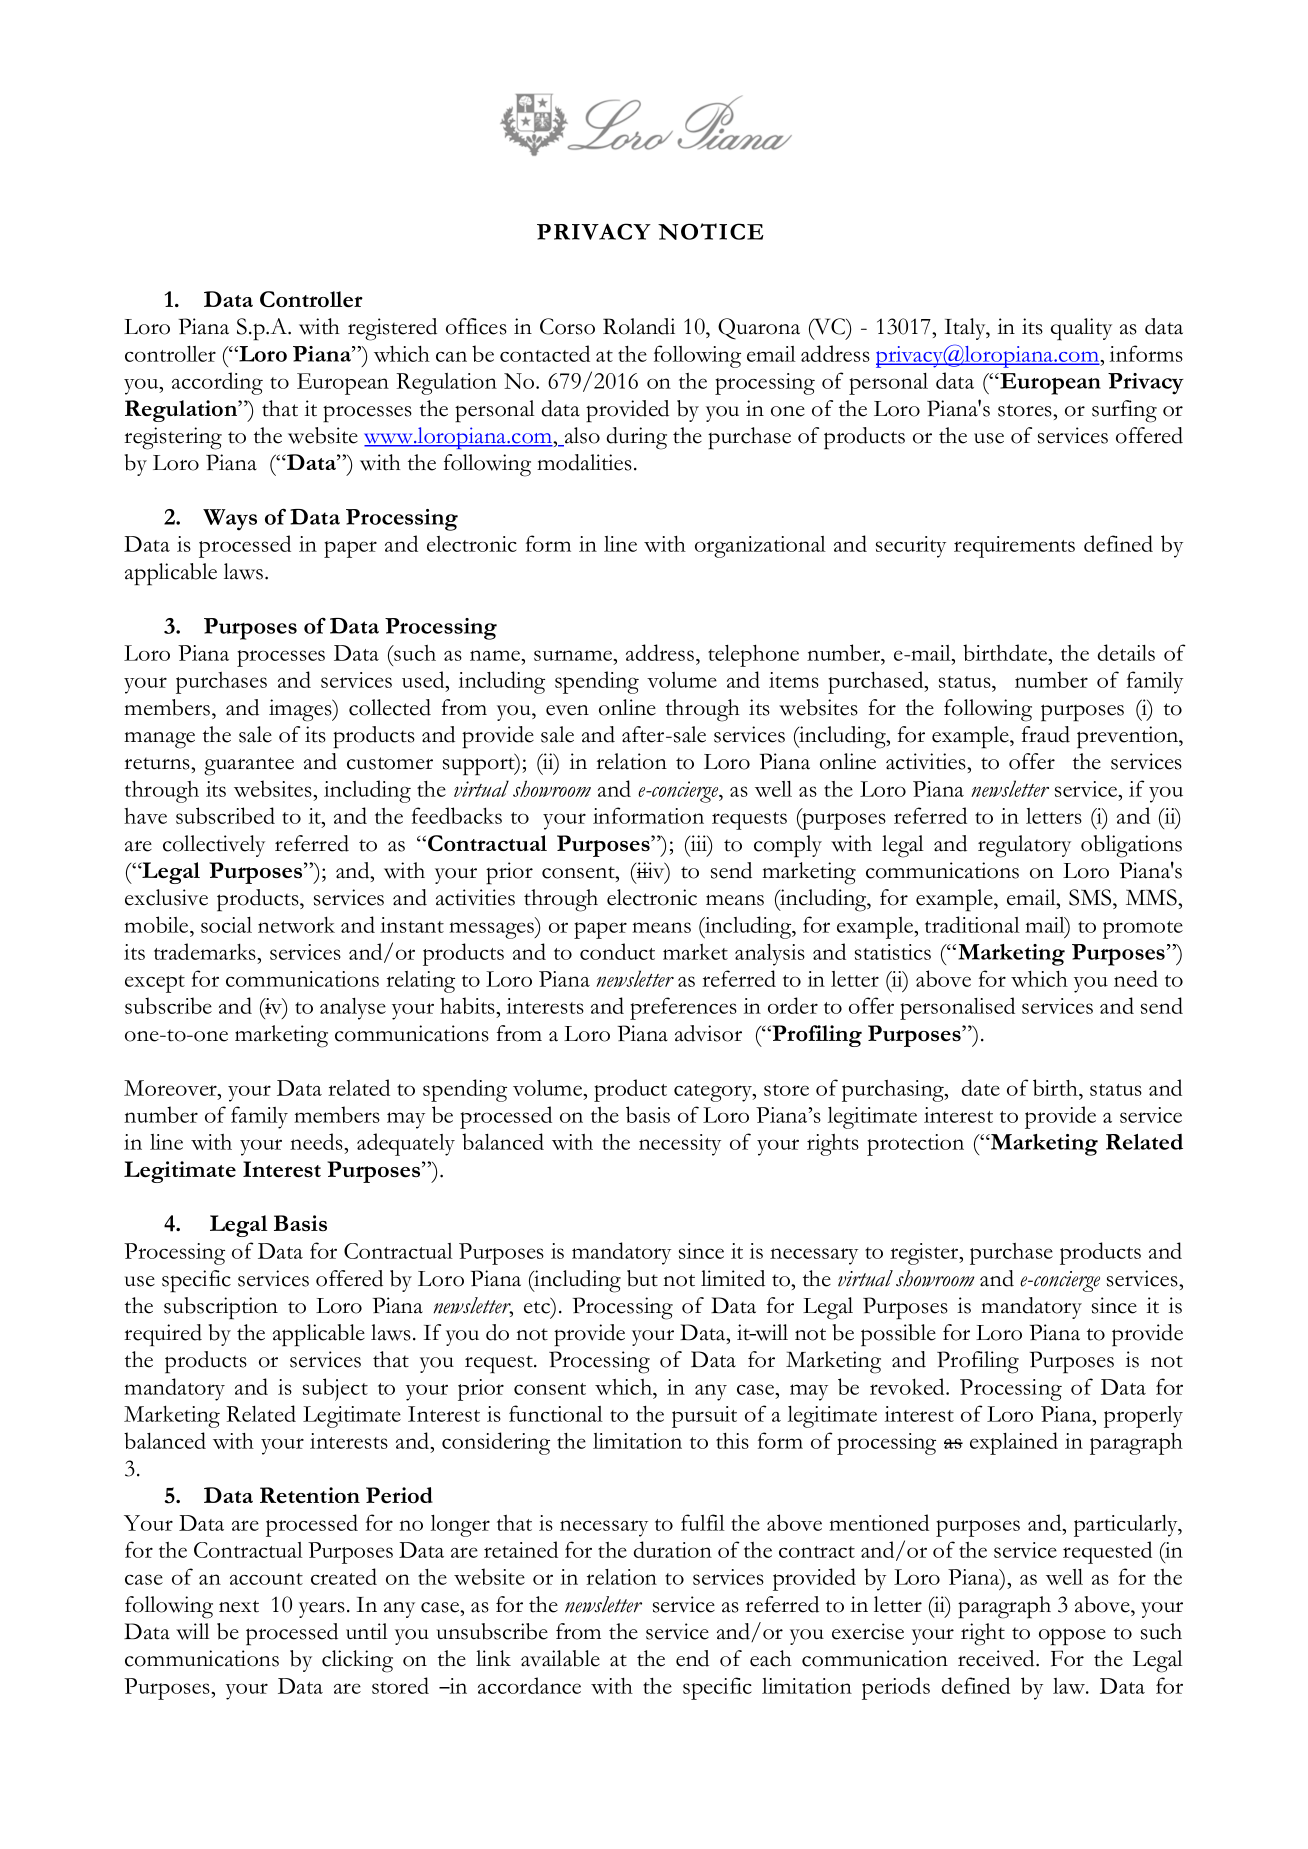  Describe the element at coordinates (711, 231) in the page. I see `NOTICE` at that location.
